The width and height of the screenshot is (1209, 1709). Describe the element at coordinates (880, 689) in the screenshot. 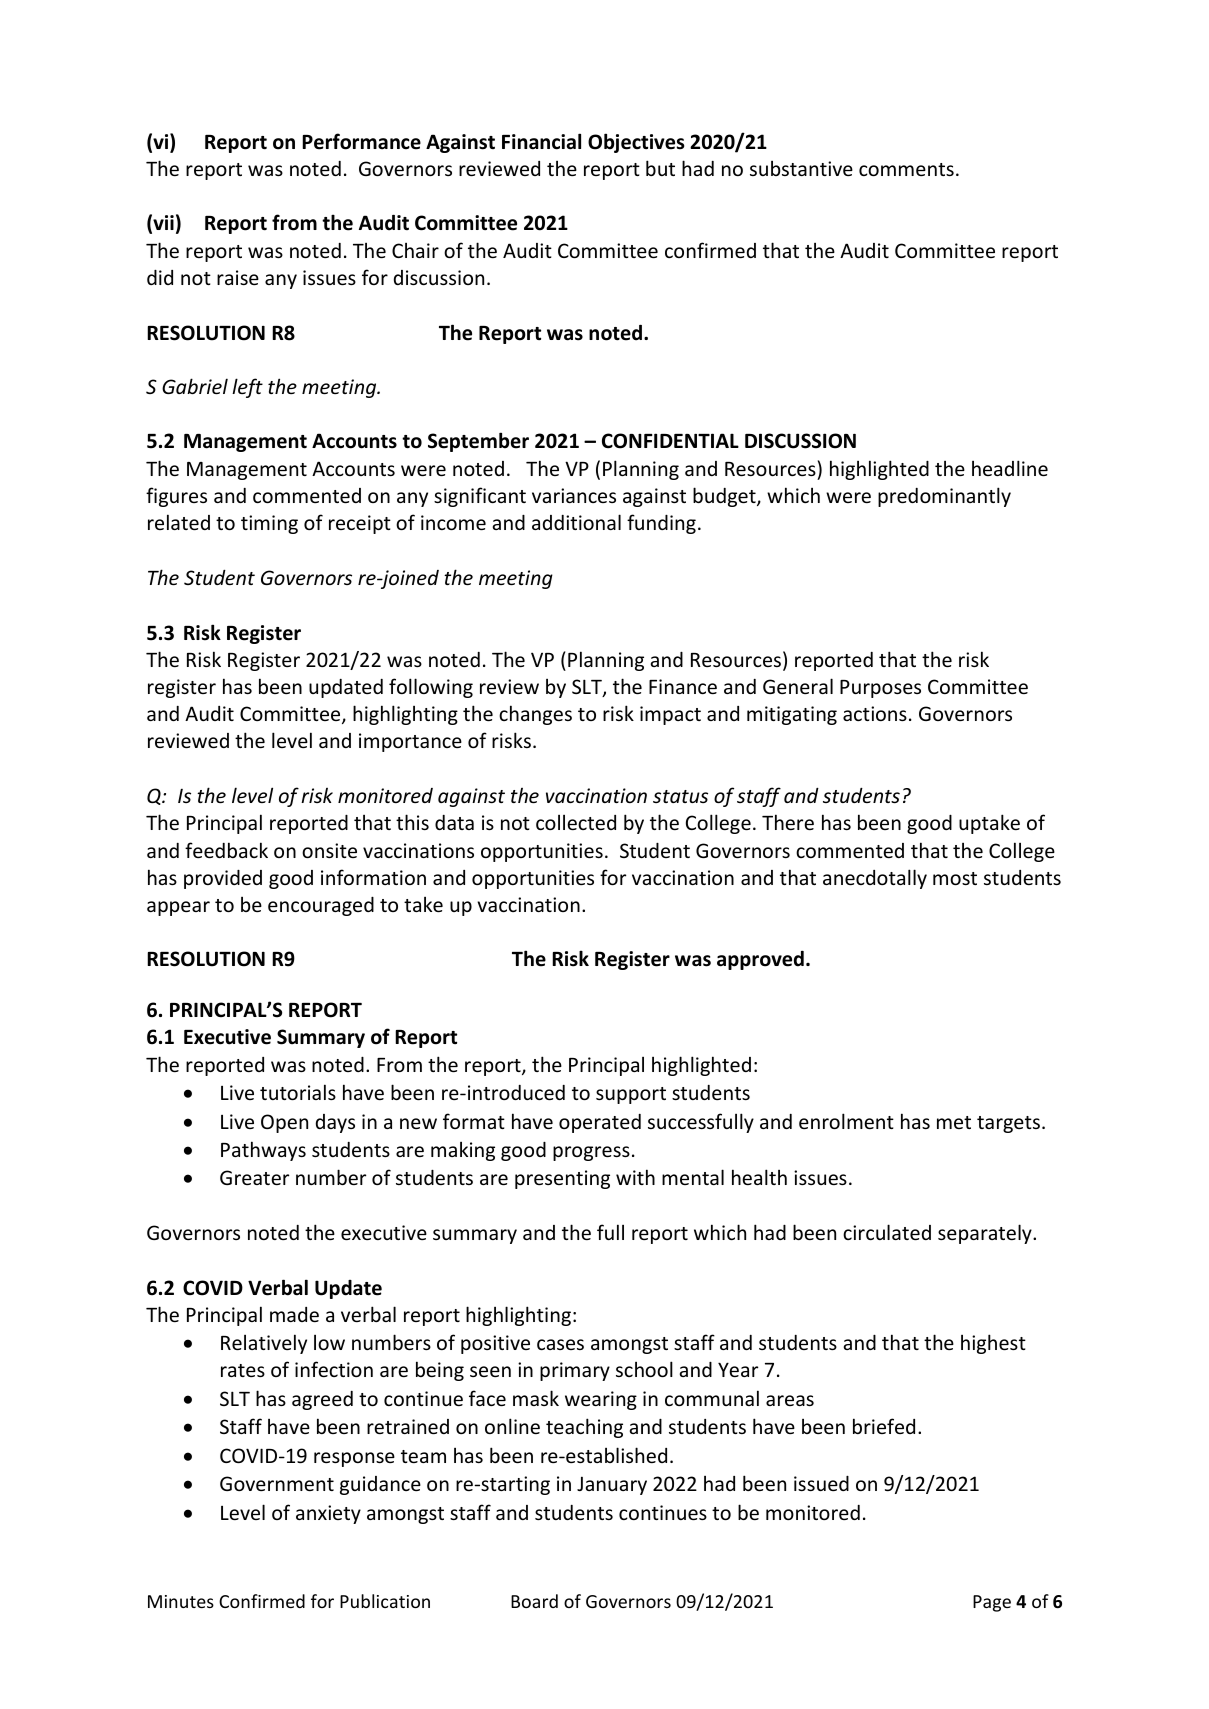

I see `Purposes` at that location.
